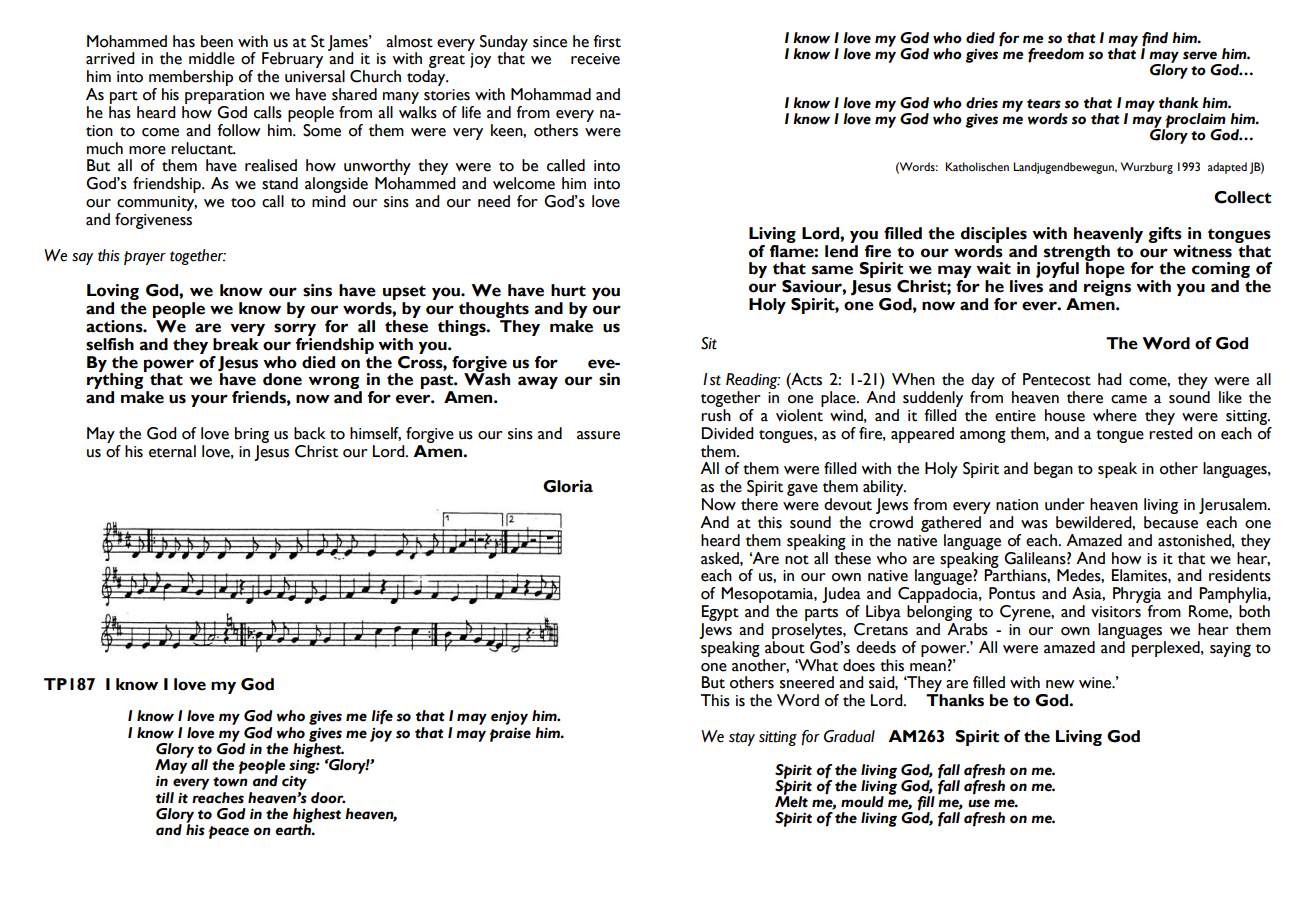  What do you see at coordinates (172, 451) in the screenshot?
I see `eternal` at bounding box center [172, 451].
